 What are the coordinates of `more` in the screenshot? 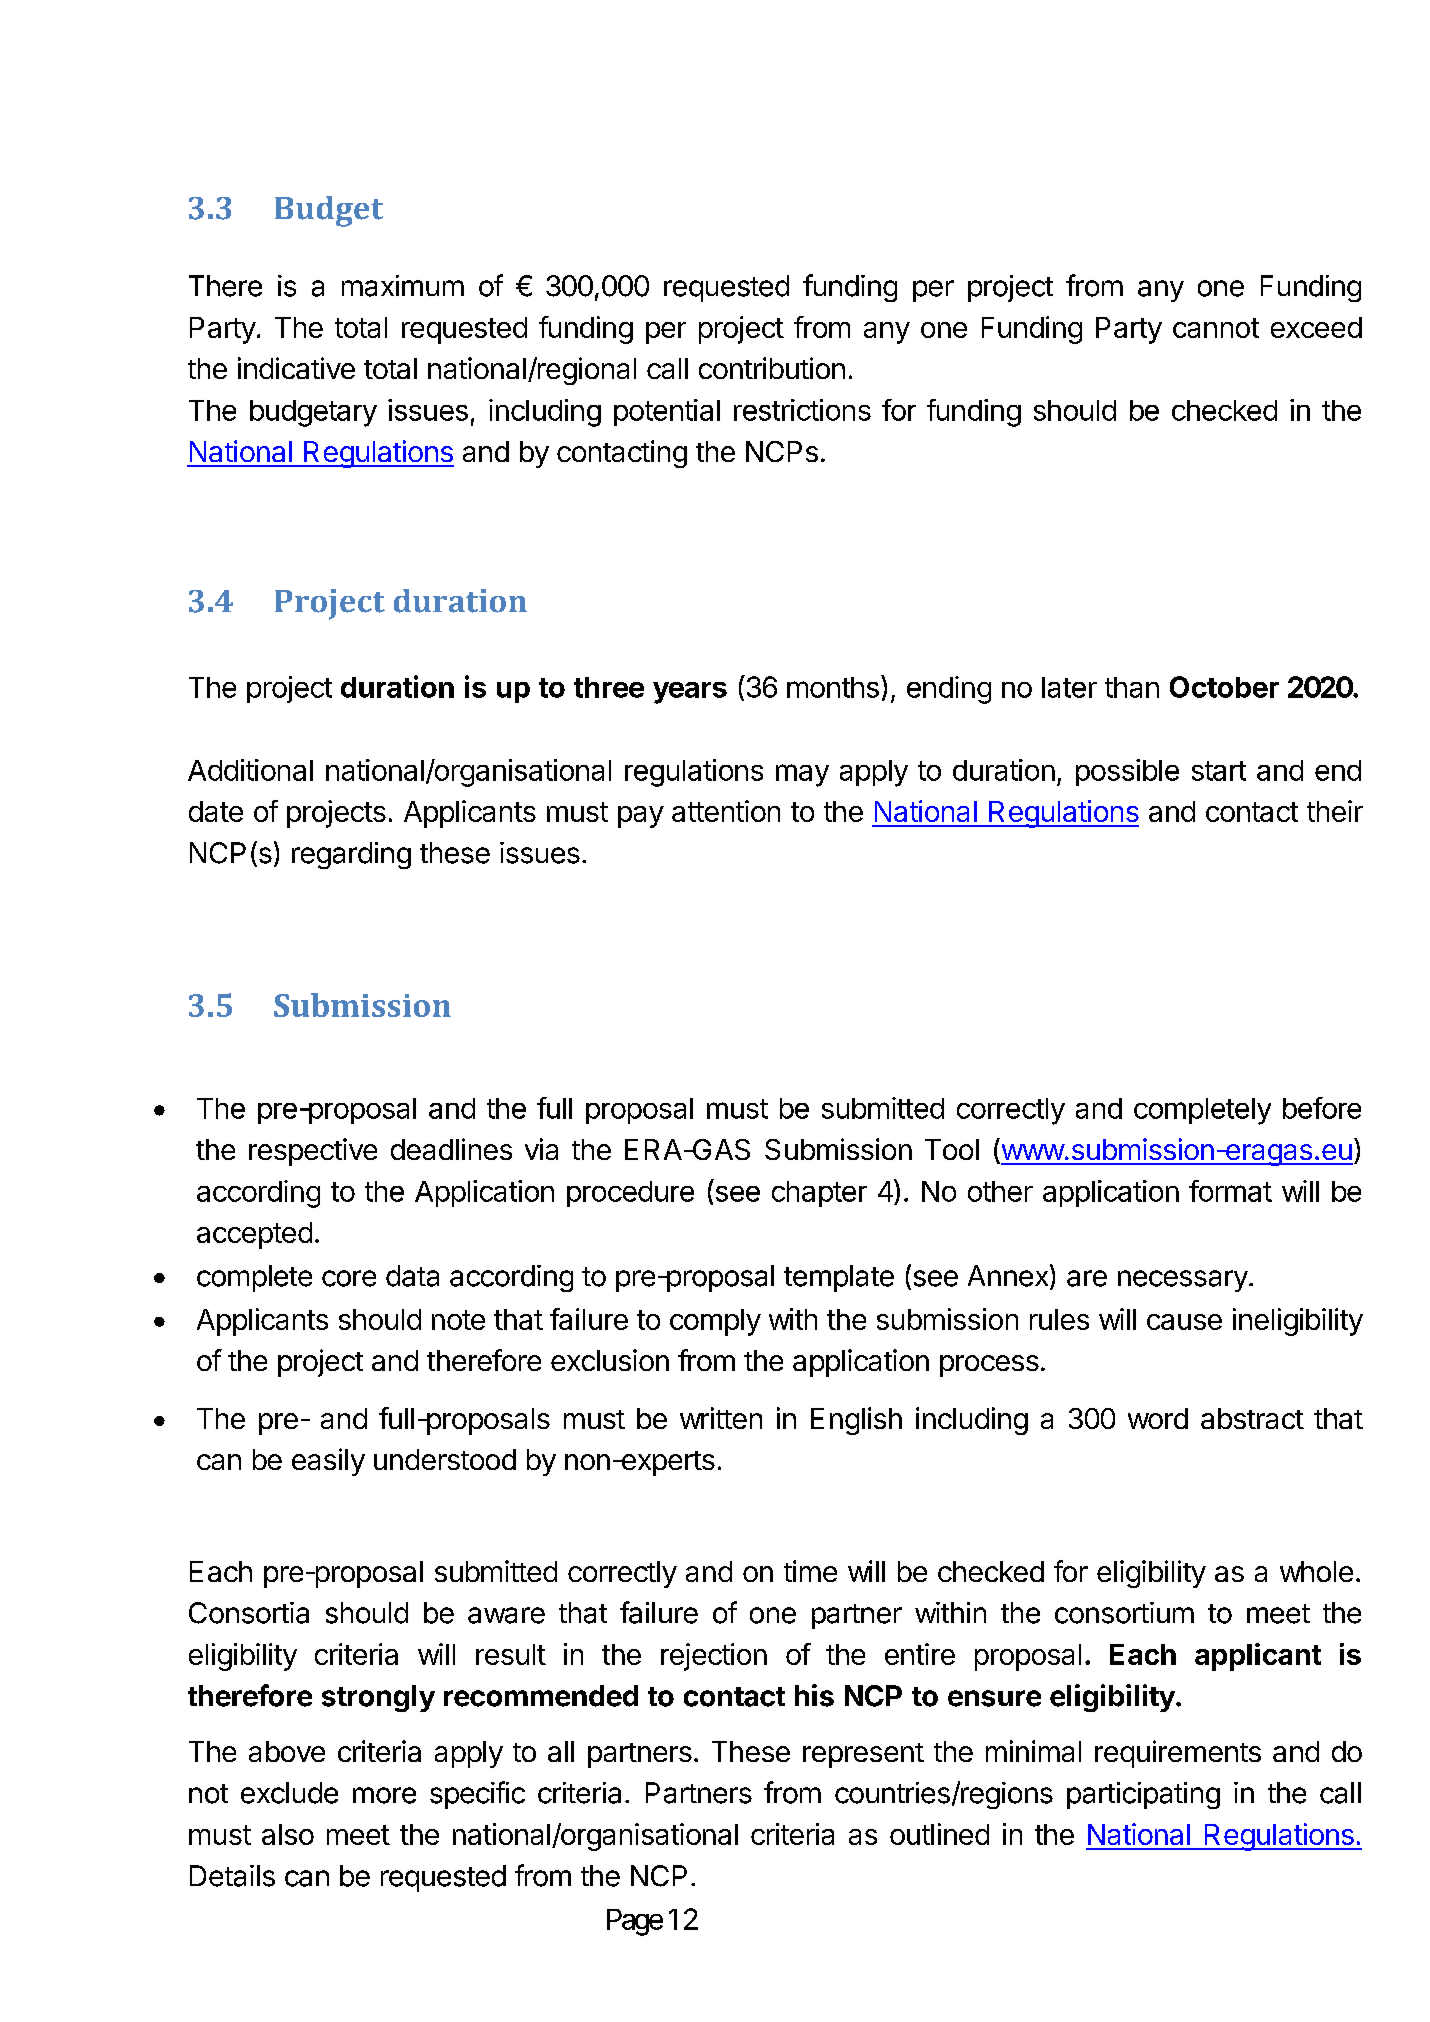 It's located at (384, 1795).
